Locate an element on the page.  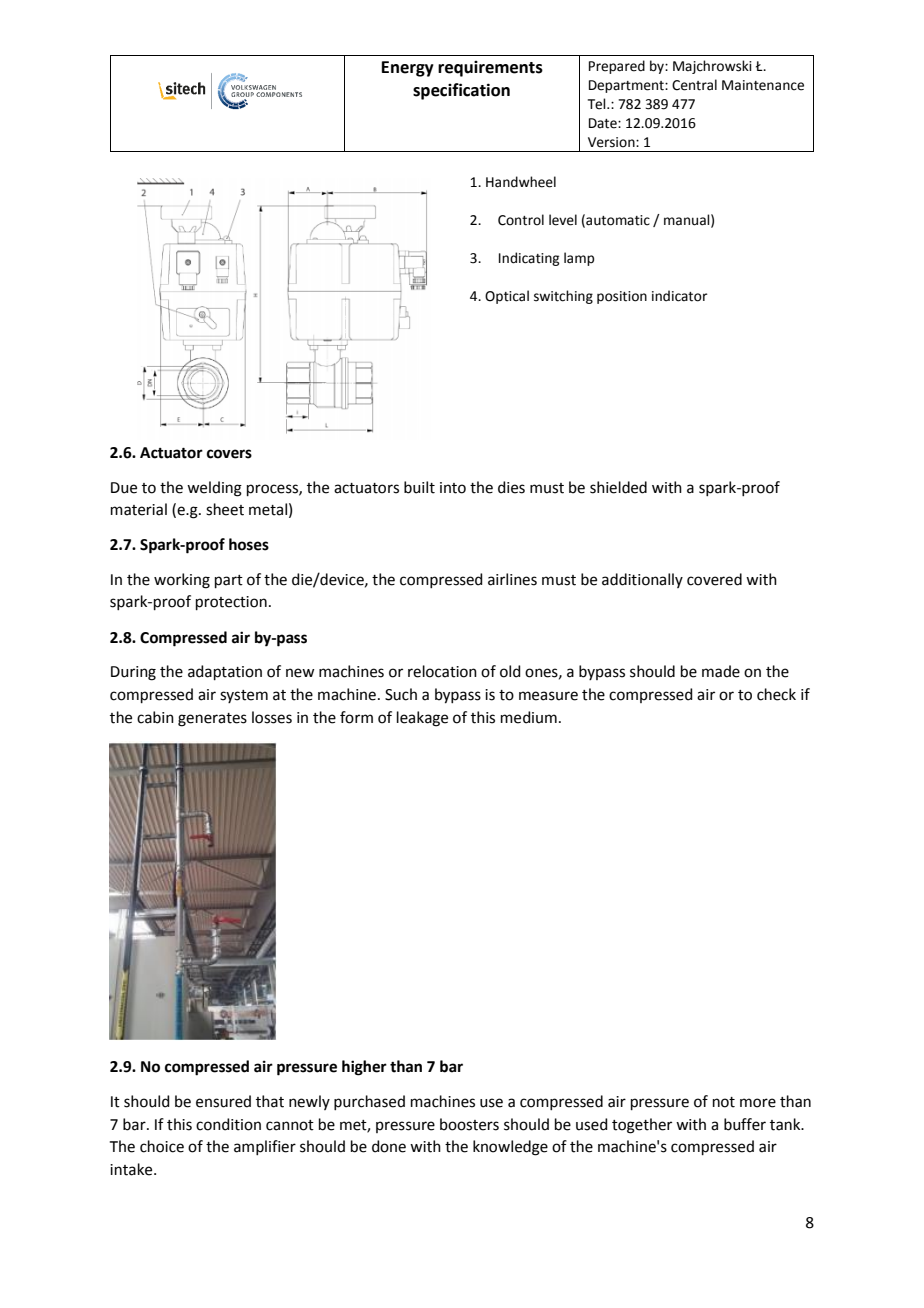
boosters is located at coordinates (469, 1124).
